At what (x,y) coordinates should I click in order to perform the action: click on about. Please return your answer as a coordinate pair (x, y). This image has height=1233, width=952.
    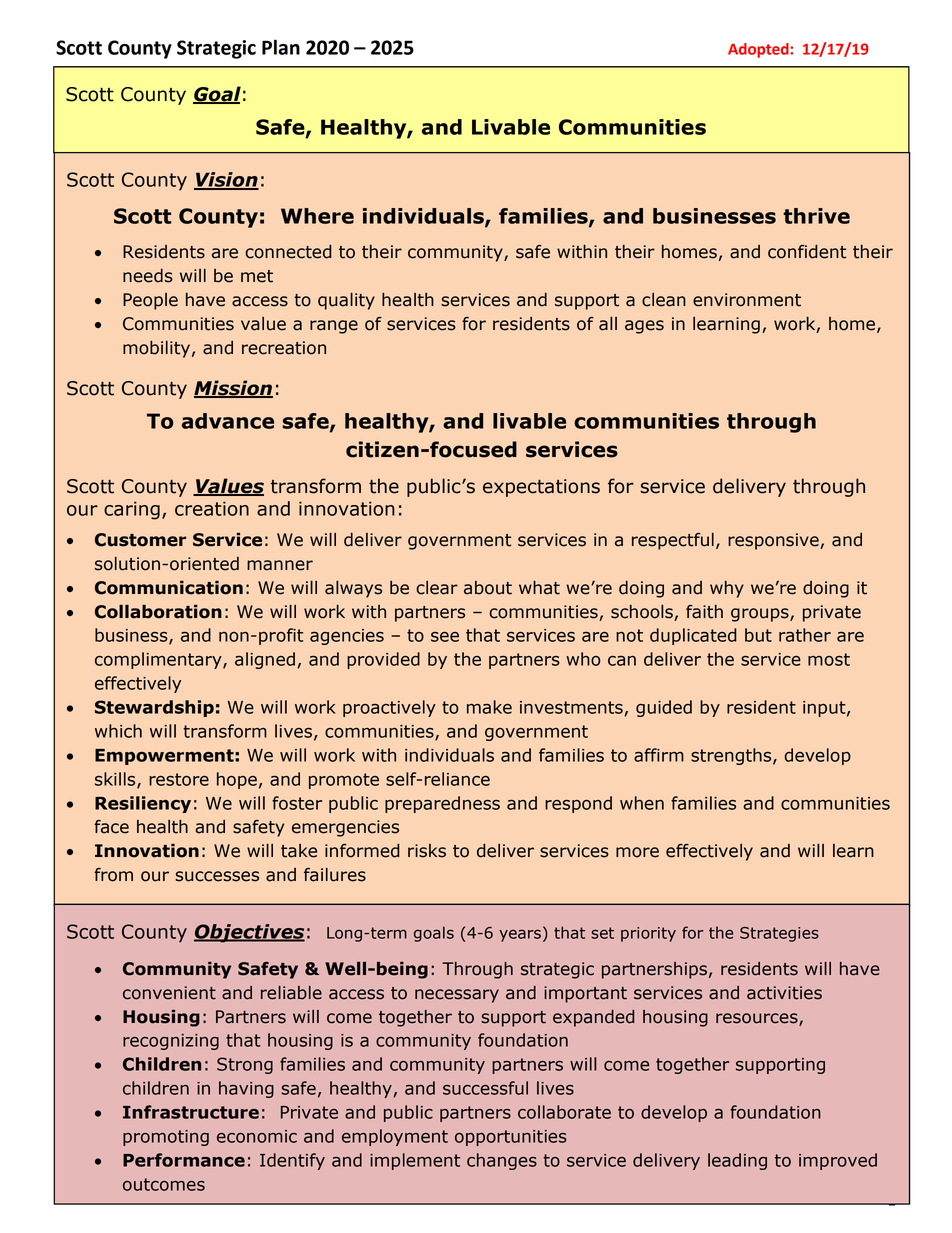
    Looking at the image, I should click on (488, 588).
